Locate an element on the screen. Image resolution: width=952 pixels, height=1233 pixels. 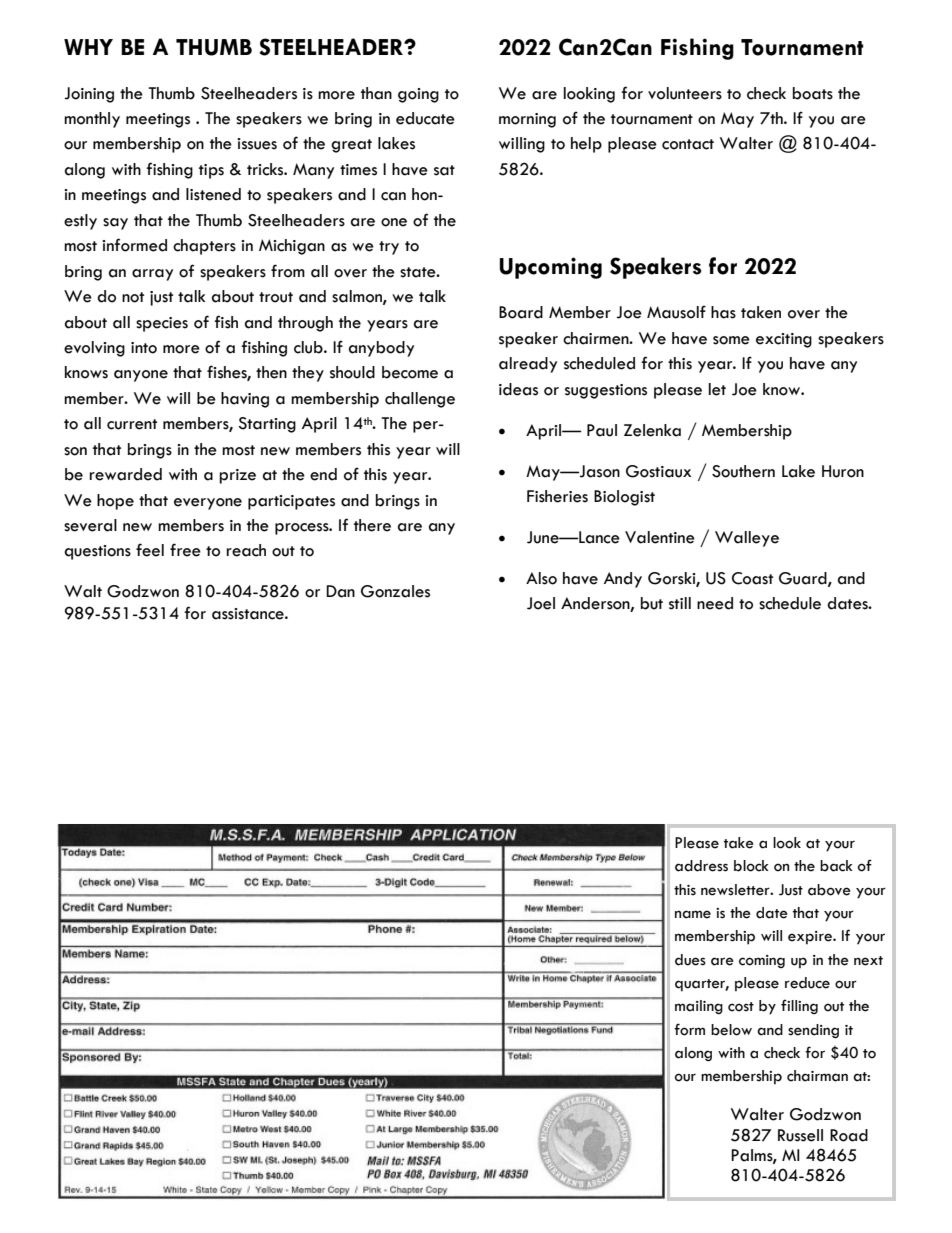
exciting is located at coordinates (784, 340).
